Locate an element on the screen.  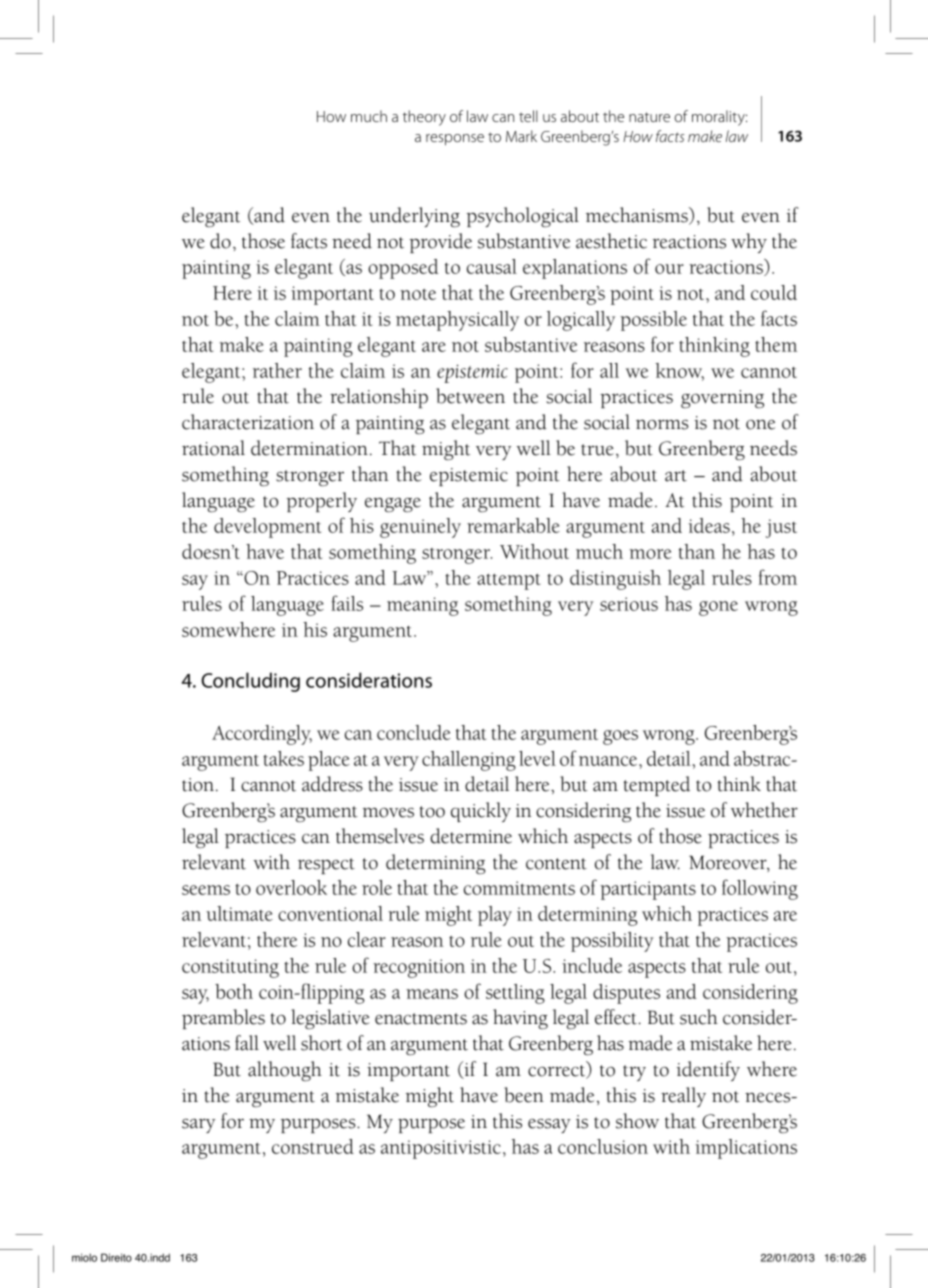
takes is located at coordinates (284, 758).
